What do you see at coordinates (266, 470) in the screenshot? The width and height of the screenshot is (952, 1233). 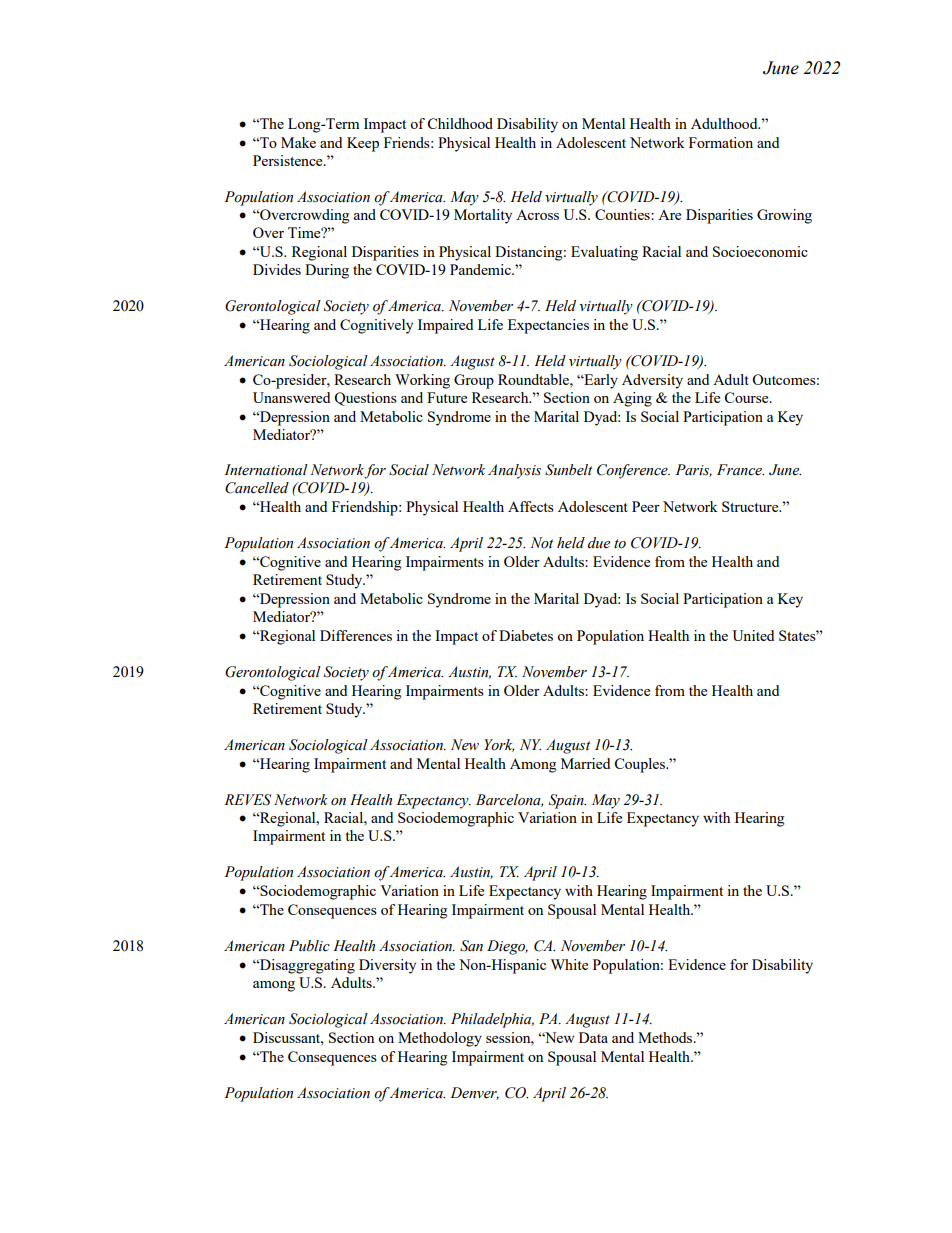 I see `International` at bounding box center [266, 470].
